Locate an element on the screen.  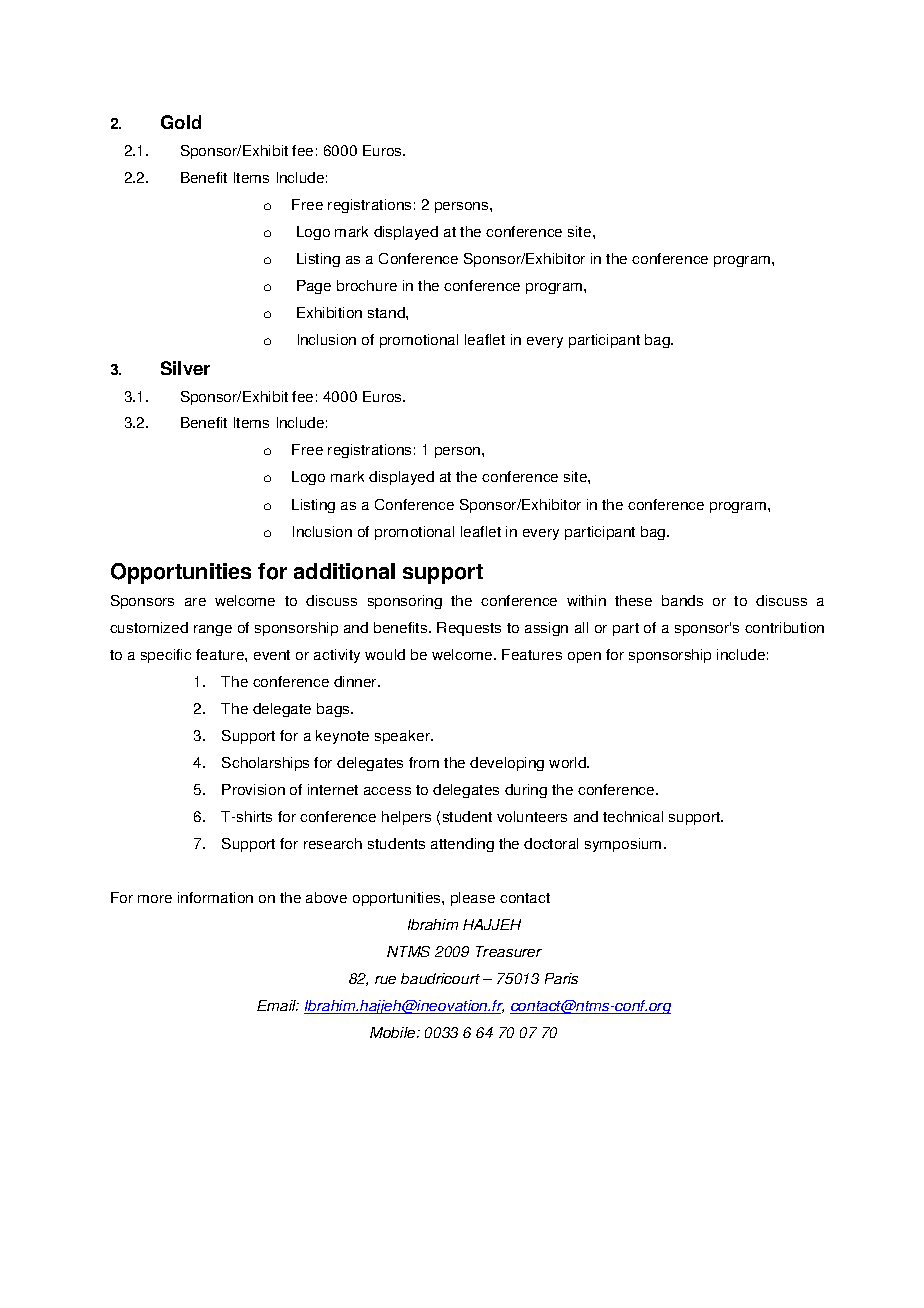
stand is located at coordinates (387, 312).
